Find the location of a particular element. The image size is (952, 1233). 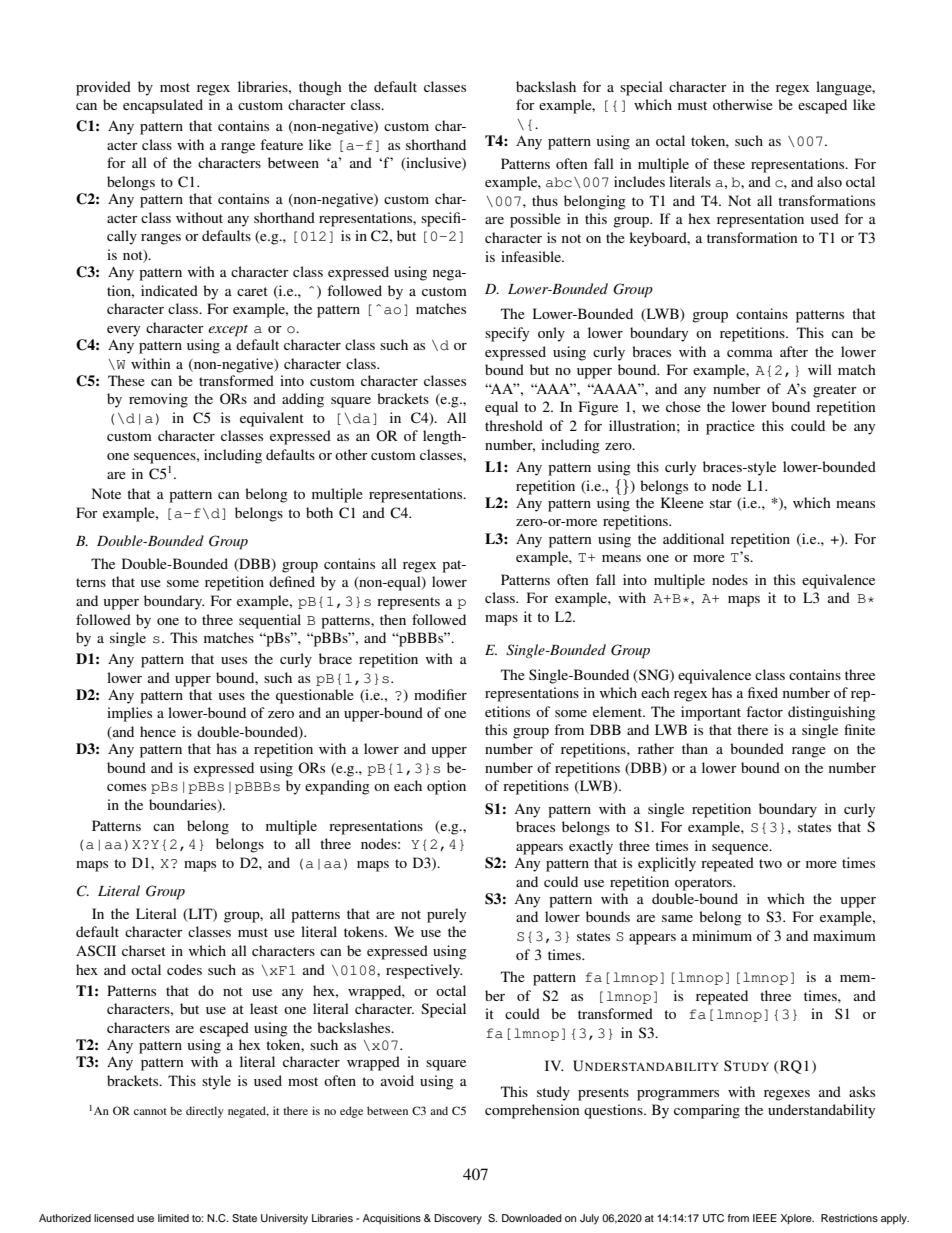

also is located at coordinates (829, 181).
